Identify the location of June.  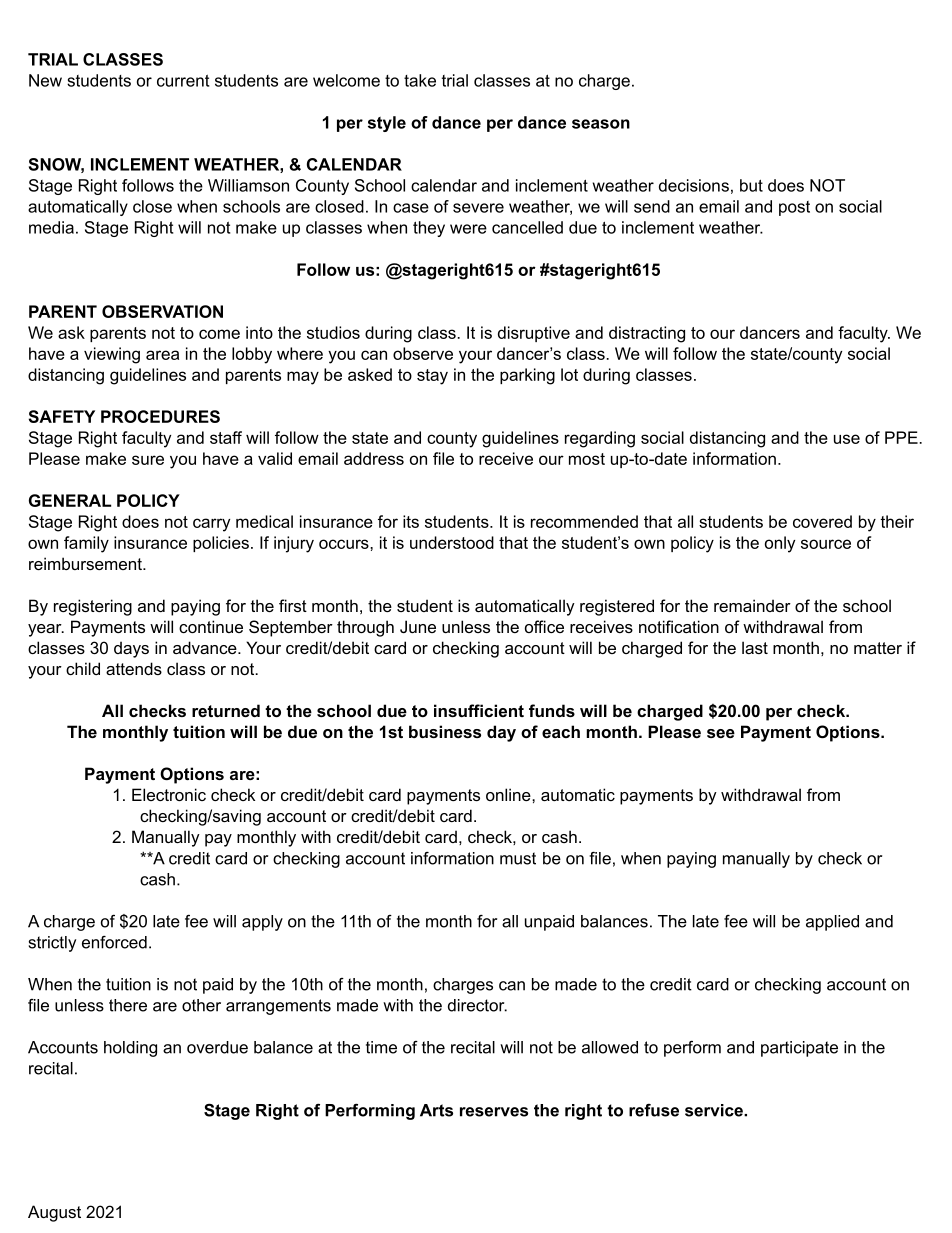
(418, 626).
